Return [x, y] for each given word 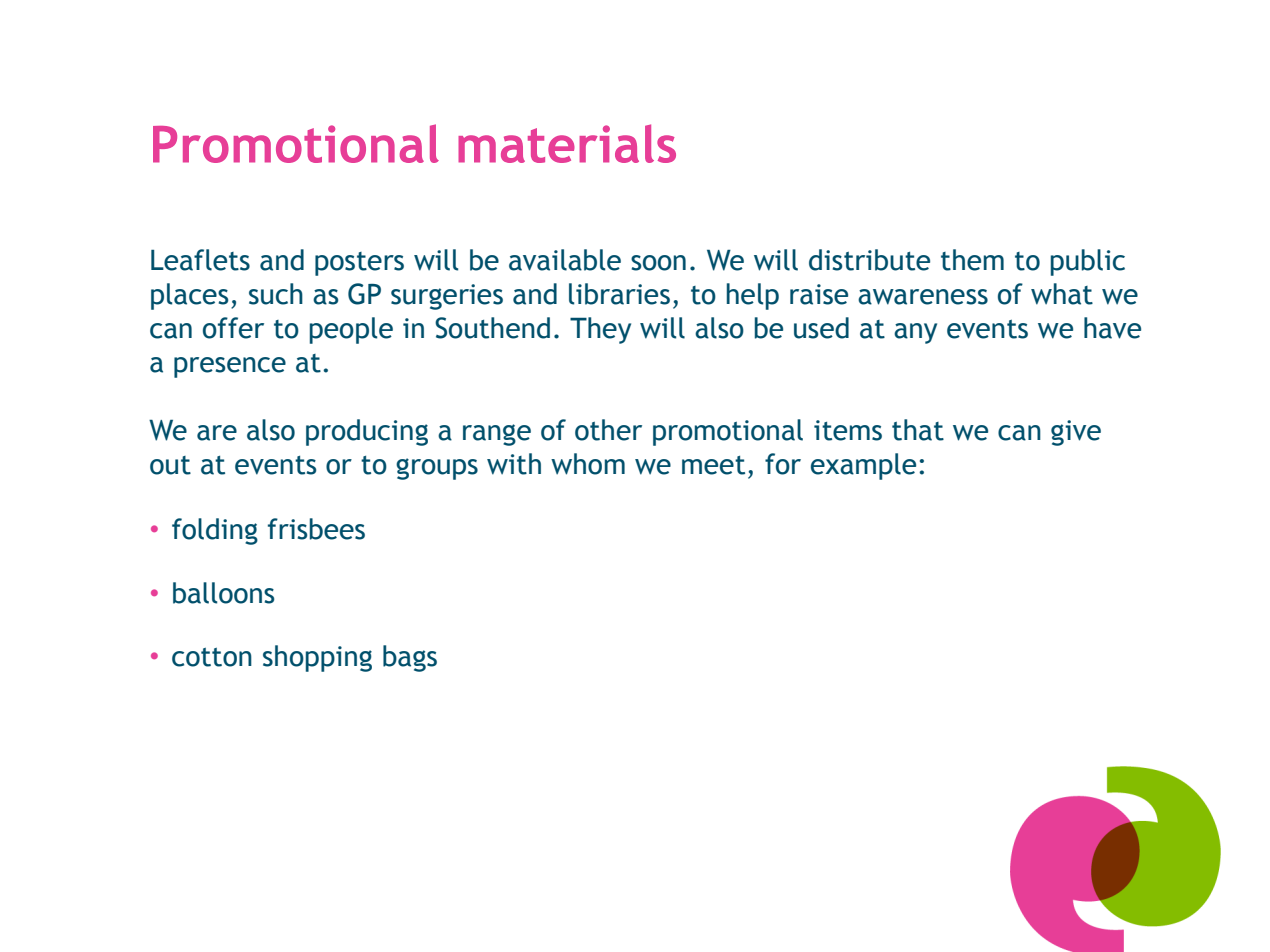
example [863, 466]
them [972, 260]
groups [437, 469]
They [600, 330]
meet [713, 465]
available [565, 260]
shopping [317, 658]
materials [567, 143]
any [915, 333]
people [351, 330]
